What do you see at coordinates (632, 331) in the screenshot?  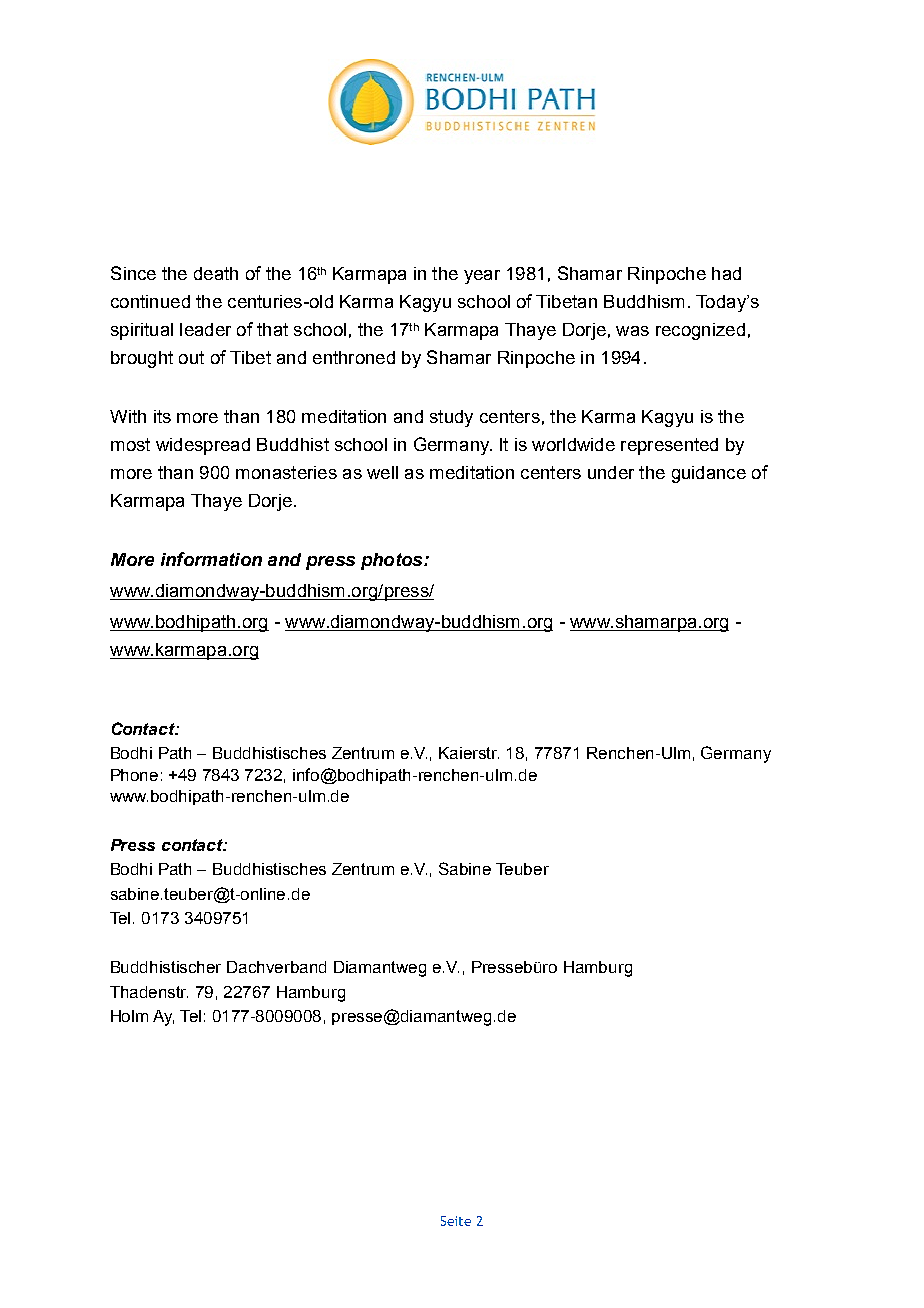 I see `was` at bounding box center [632, 331].
